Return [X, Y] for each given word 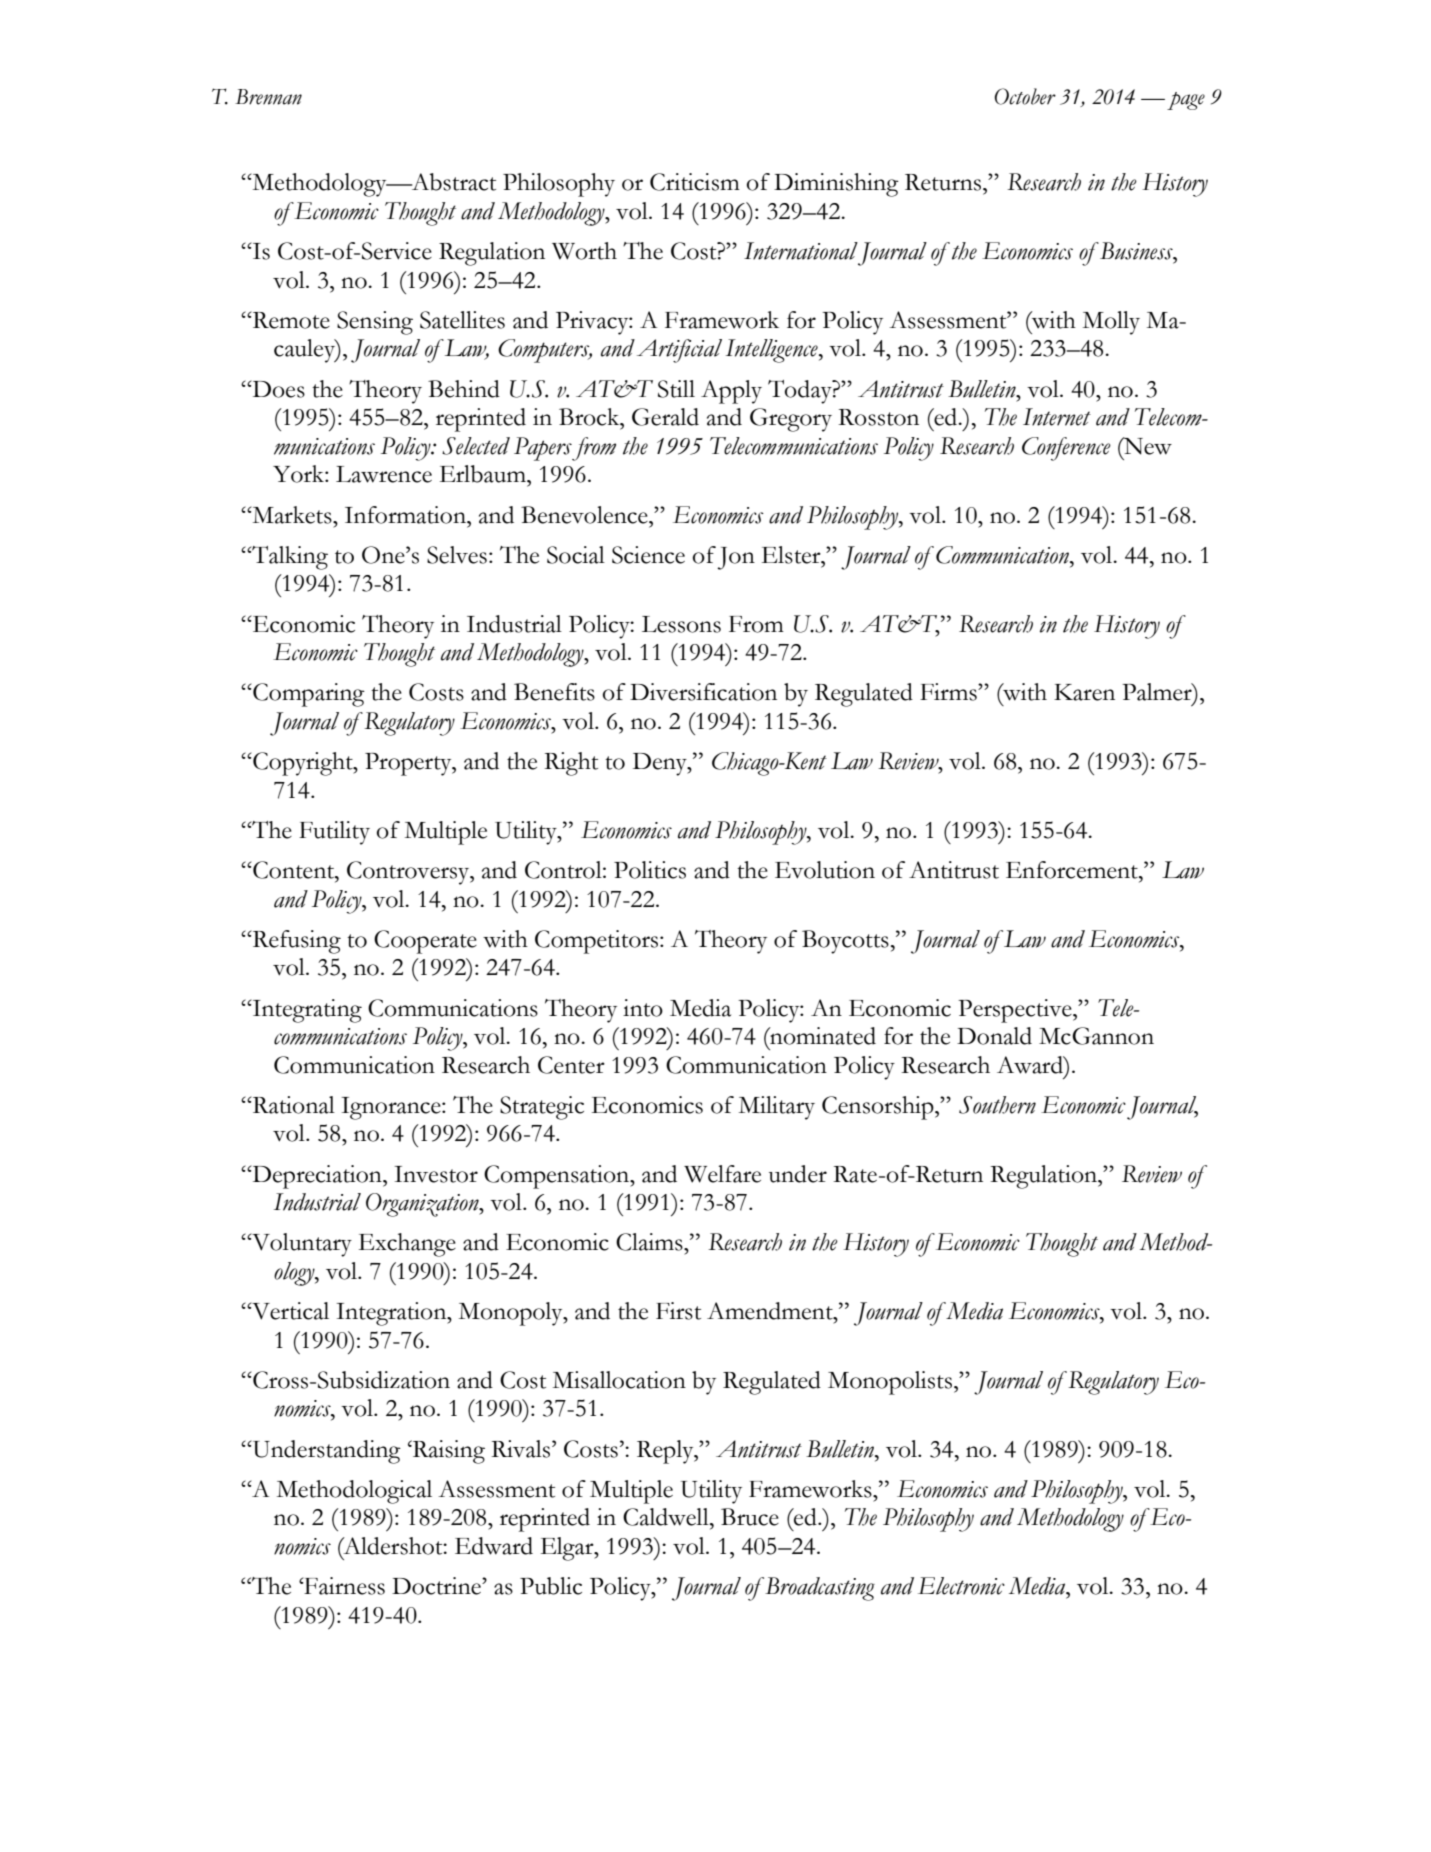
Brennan [268, 97]
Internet [1057, 417]
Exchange [407, 1245]
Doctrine [437, 1586]
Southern [997, 1105]
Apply [731, 392]
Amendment [771, 1311]
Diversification [703, 692]
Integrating [306, 1011]
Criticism [695, 182]
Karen [1084, 692]
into [643, 1008]
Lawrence [384, 474]
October [1025, 96]
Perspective [1016, 1011]
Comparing [308, 695]
